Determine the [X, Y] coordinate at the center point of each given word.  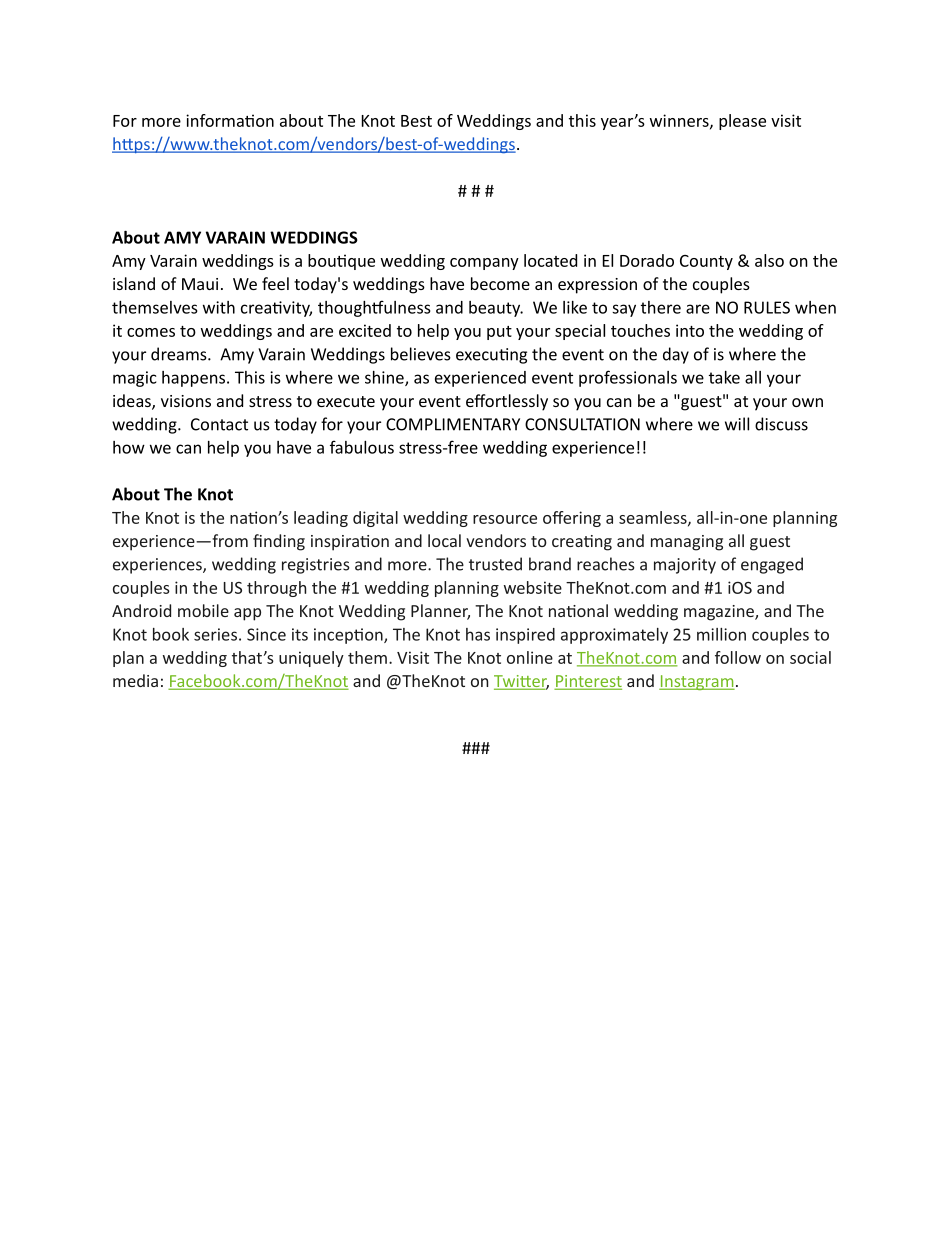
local [444, 540]
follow [738, 657]
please [742, 122]
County [706, 262]
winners [680, 121]
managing [687, 543]
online [530, 657]
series [215, 634]
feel [275, 283]
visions [186, 401]
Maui [200, 284]
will [737, 424]
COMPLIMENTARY [453, 424]
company [484, 264]
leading [321, 519]
